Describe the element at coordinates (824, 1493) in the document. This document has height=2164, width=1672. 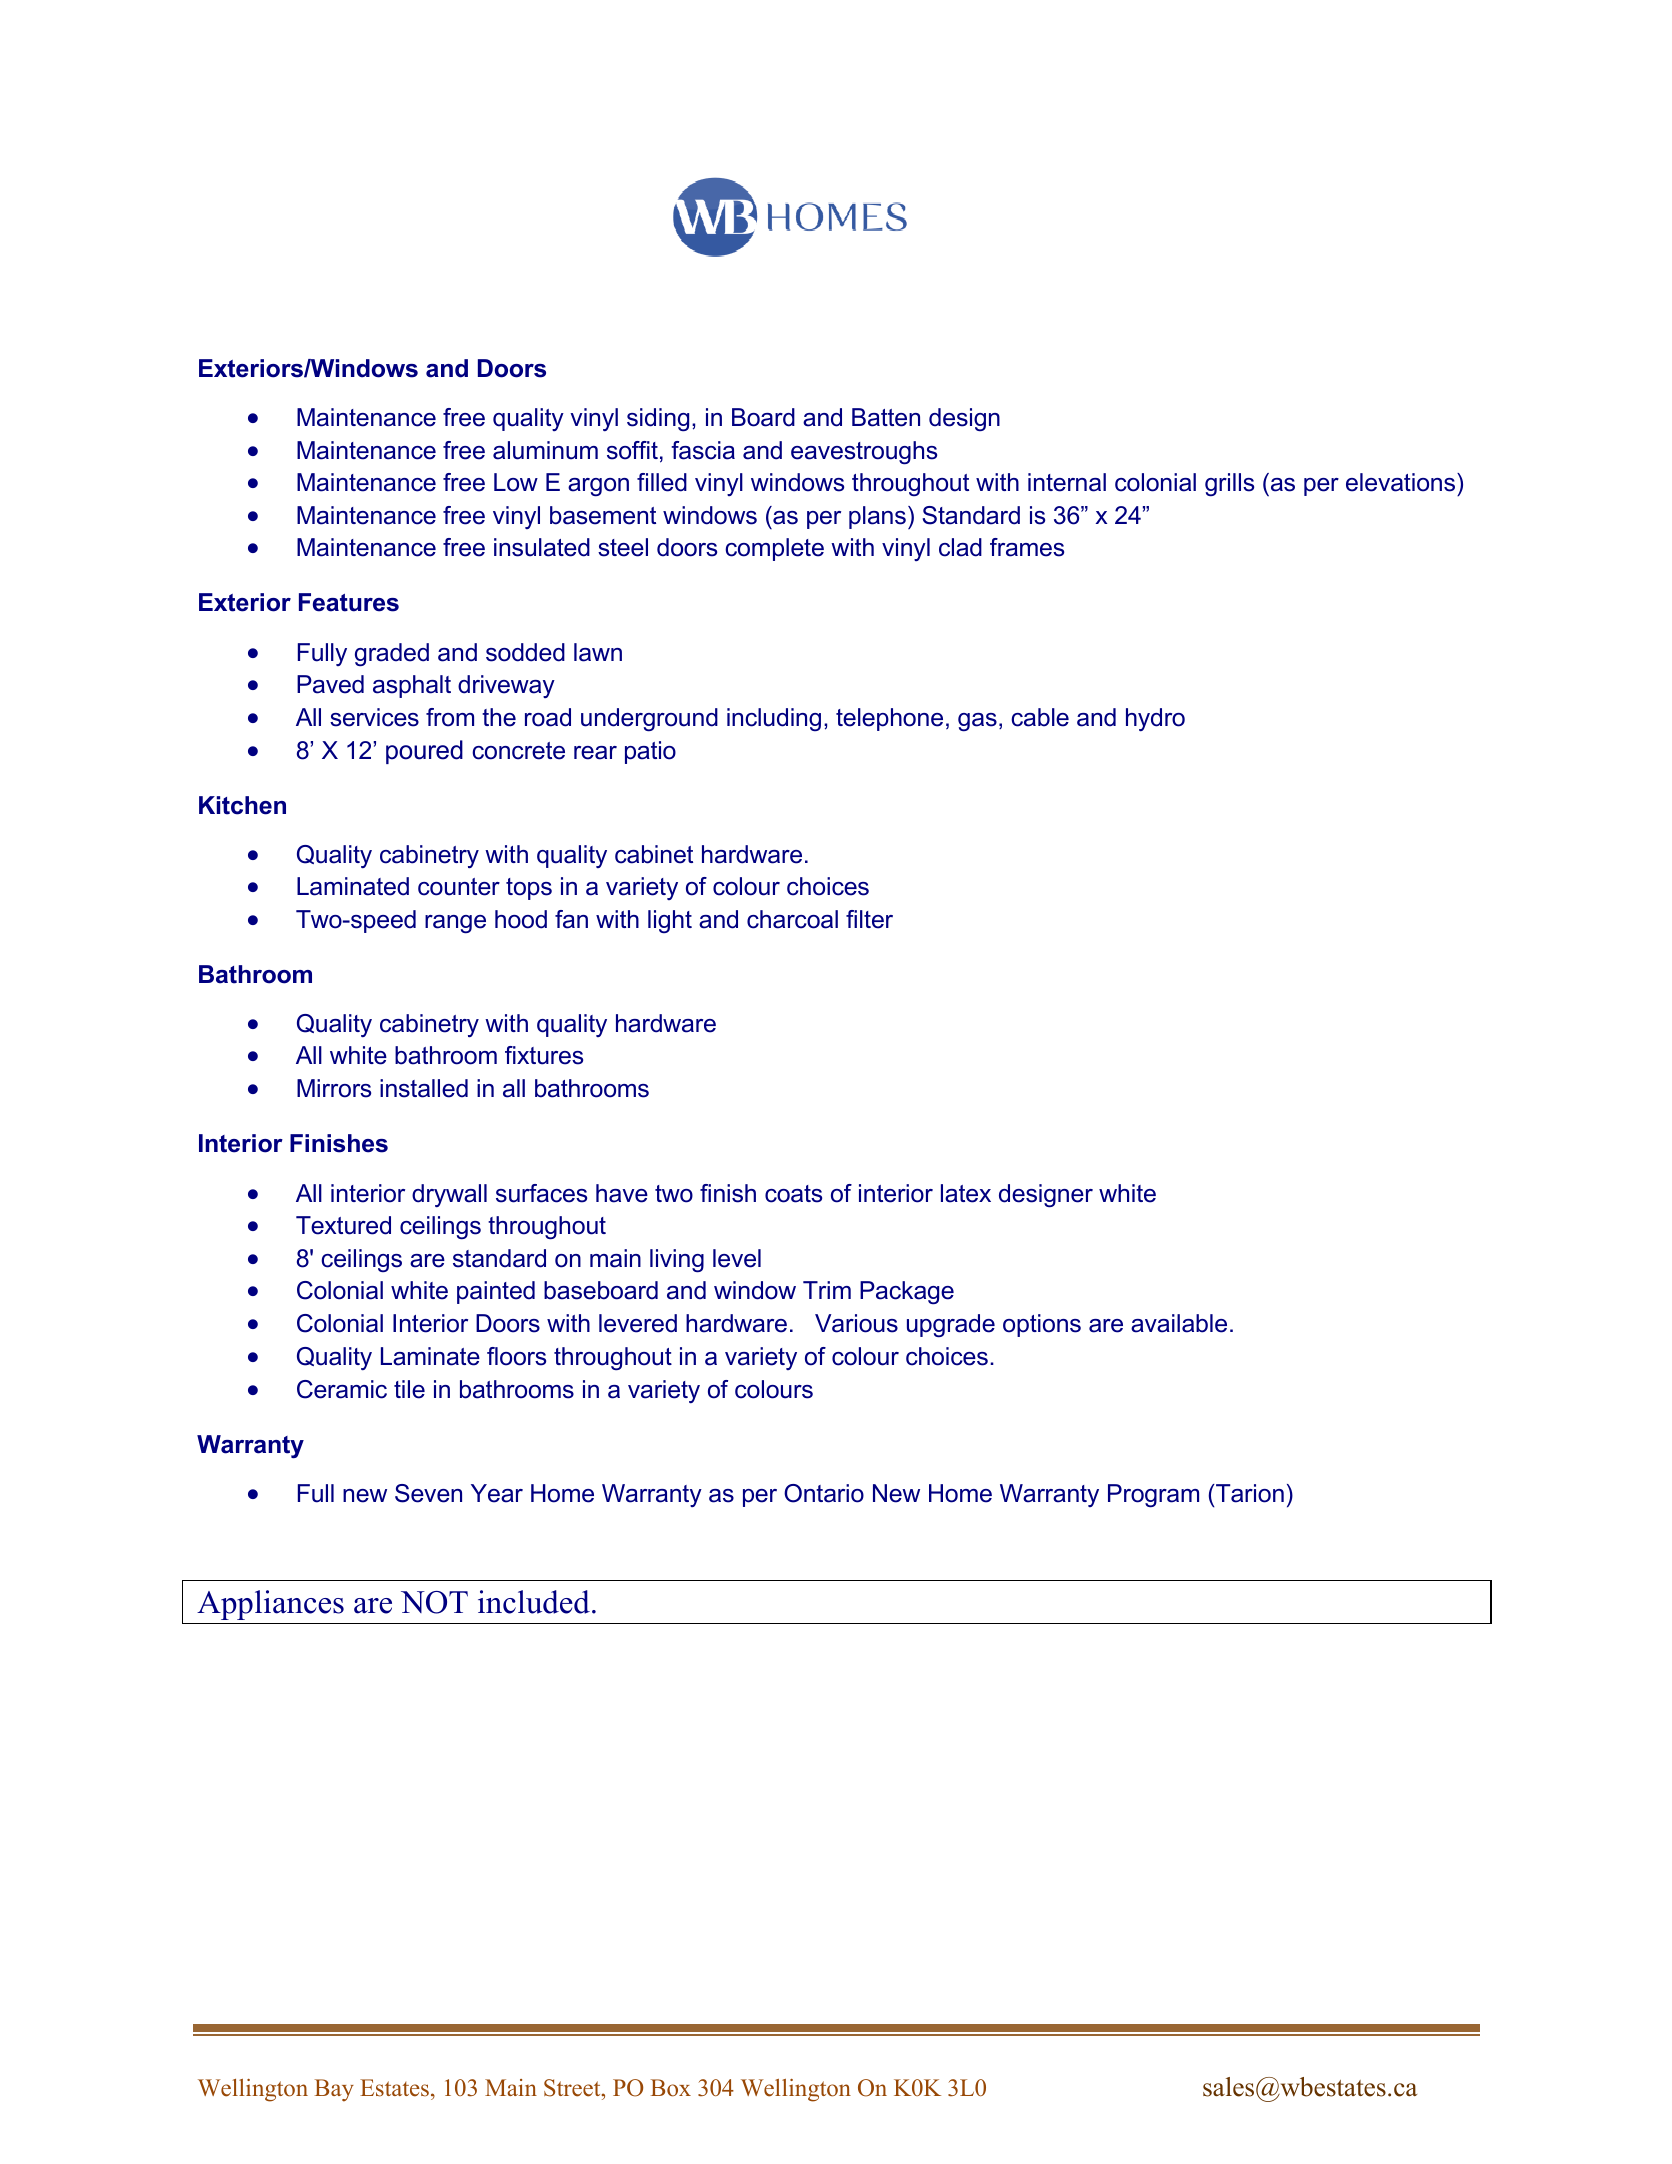
I see `Ontario` at that location.
